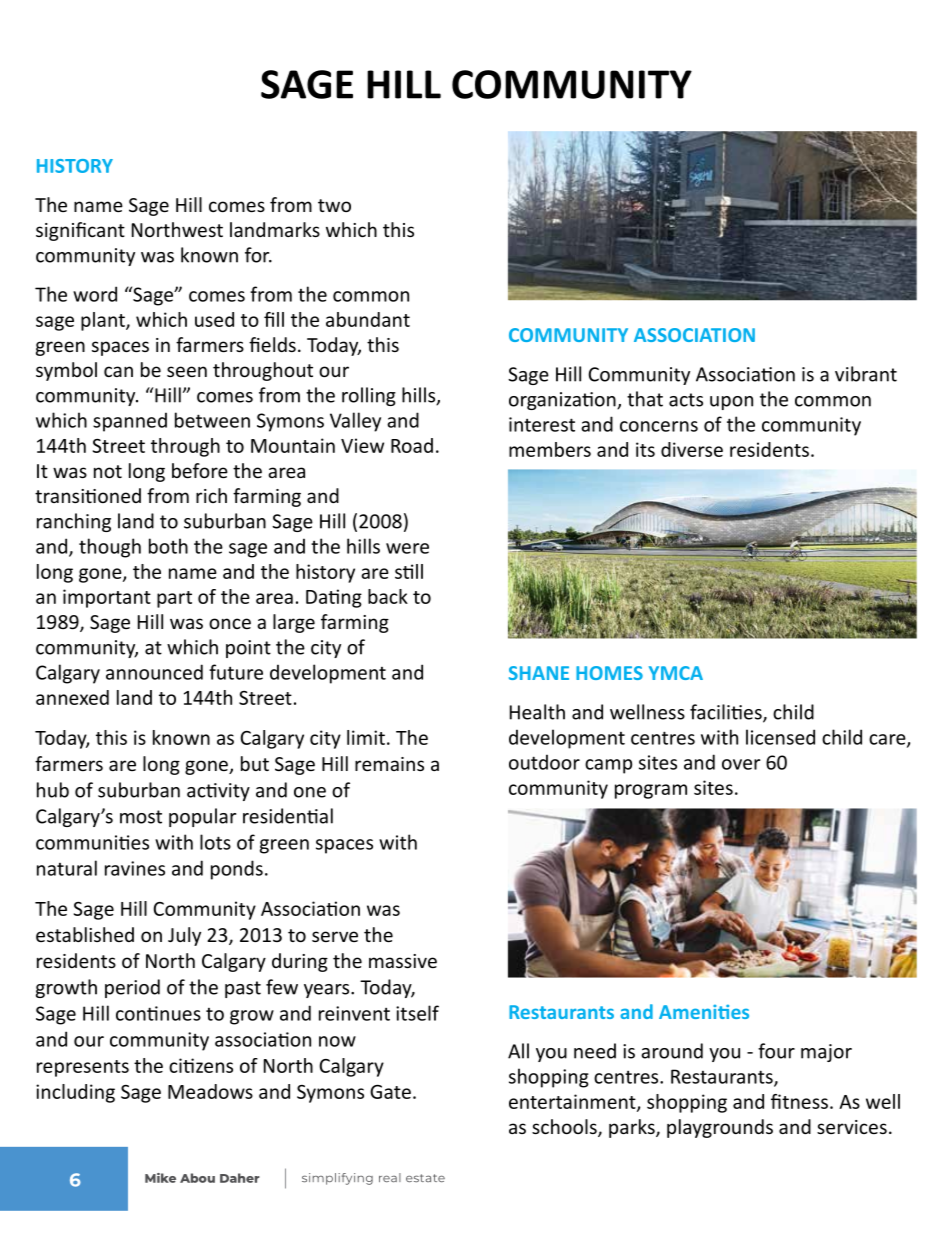 This screenshot has width=952, height=1233. Describe the element at coordinates (80, 231) in the screenshot. I see `significant` at that location.
